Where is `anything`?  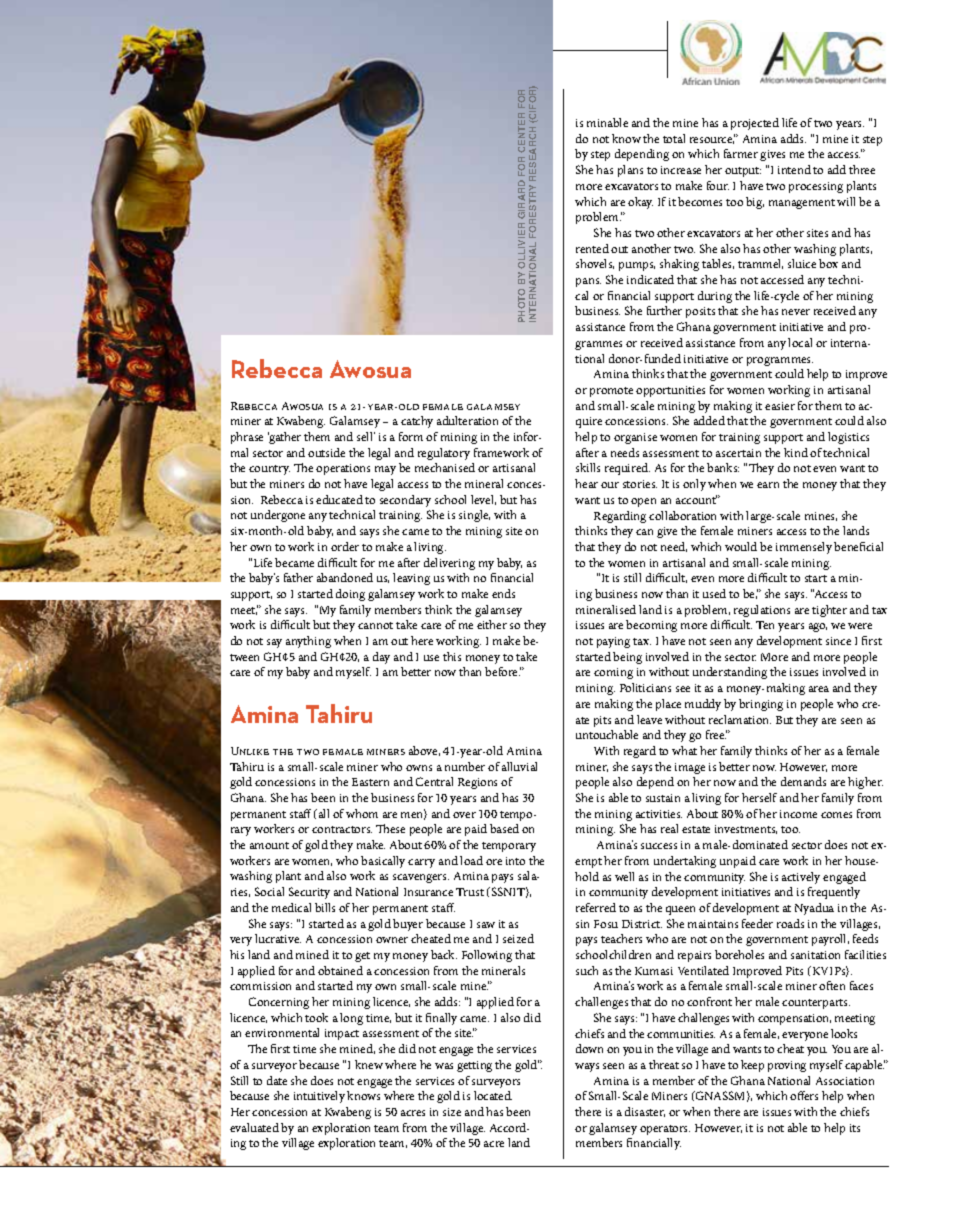
anything is located at coordinates (308, 642).
